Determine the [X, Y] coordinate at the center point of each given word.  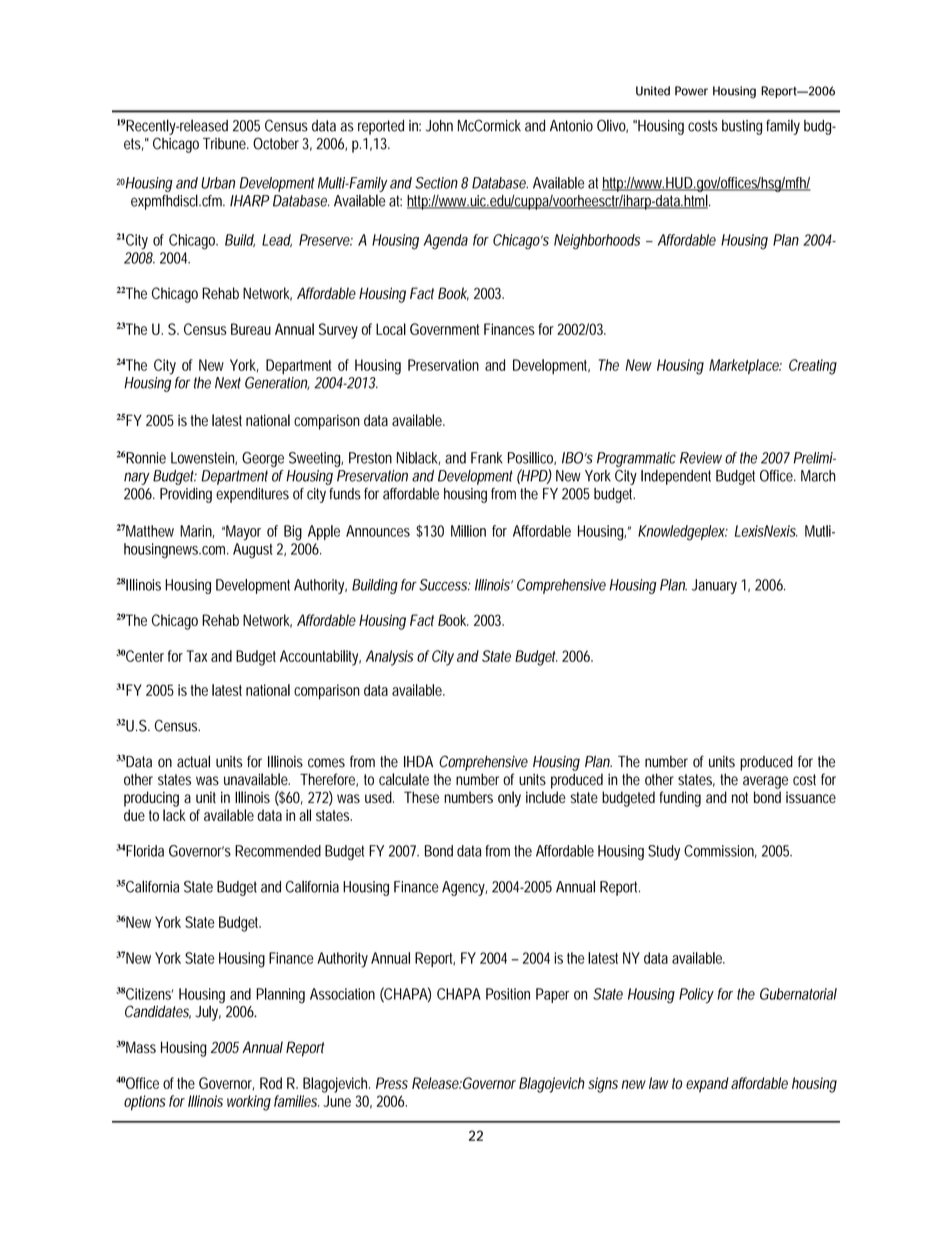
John [439, 126]
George [263, 459]
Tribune [224, 144]
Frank [487, 458]
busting [742, 127]
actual [193, 761]
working [249, 1103]
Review [701, 458]
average [765, 782]
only [509, 799]
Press [392, 1083]
